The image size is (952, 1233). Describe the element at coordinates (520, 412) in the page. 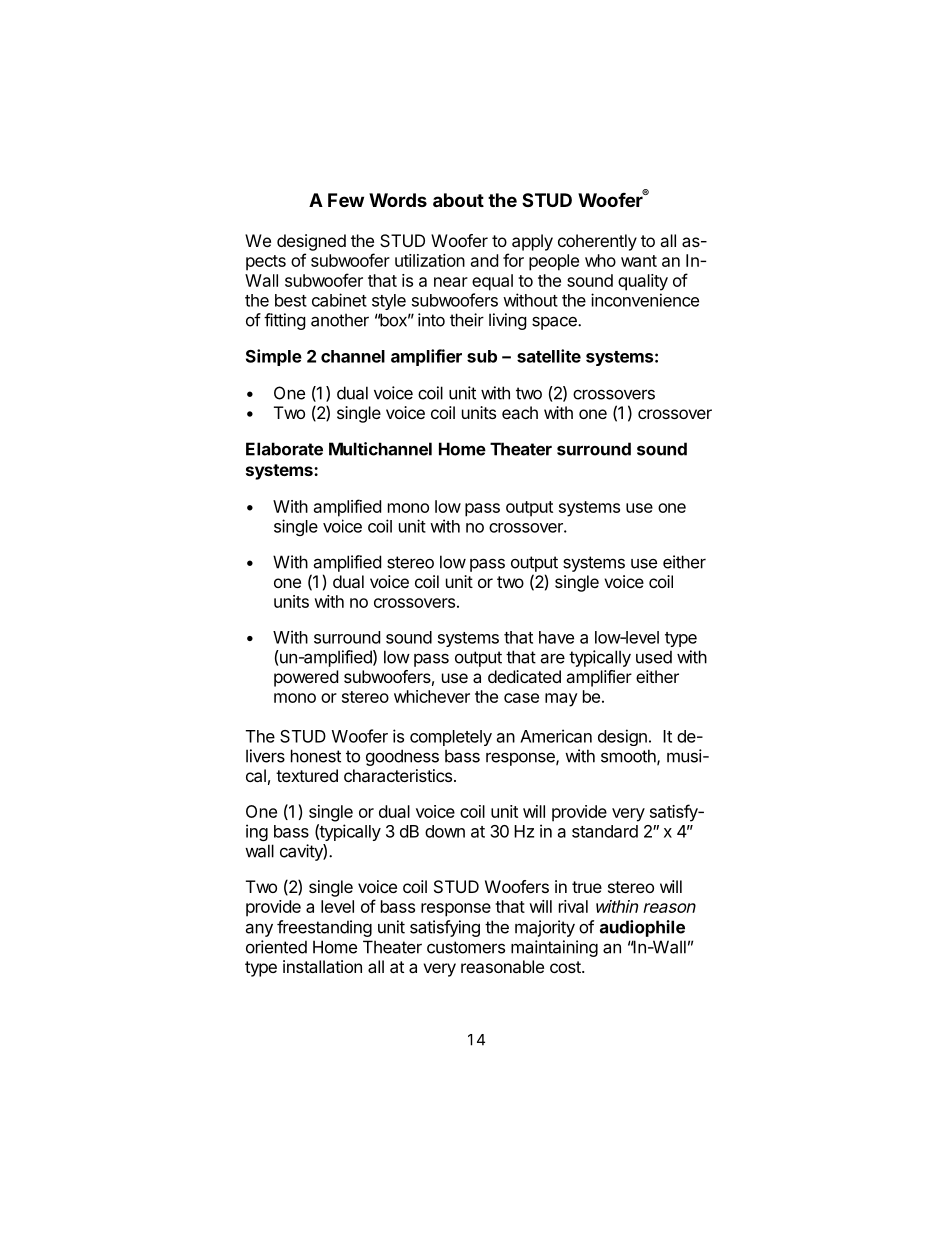

I see `each` at that location.
